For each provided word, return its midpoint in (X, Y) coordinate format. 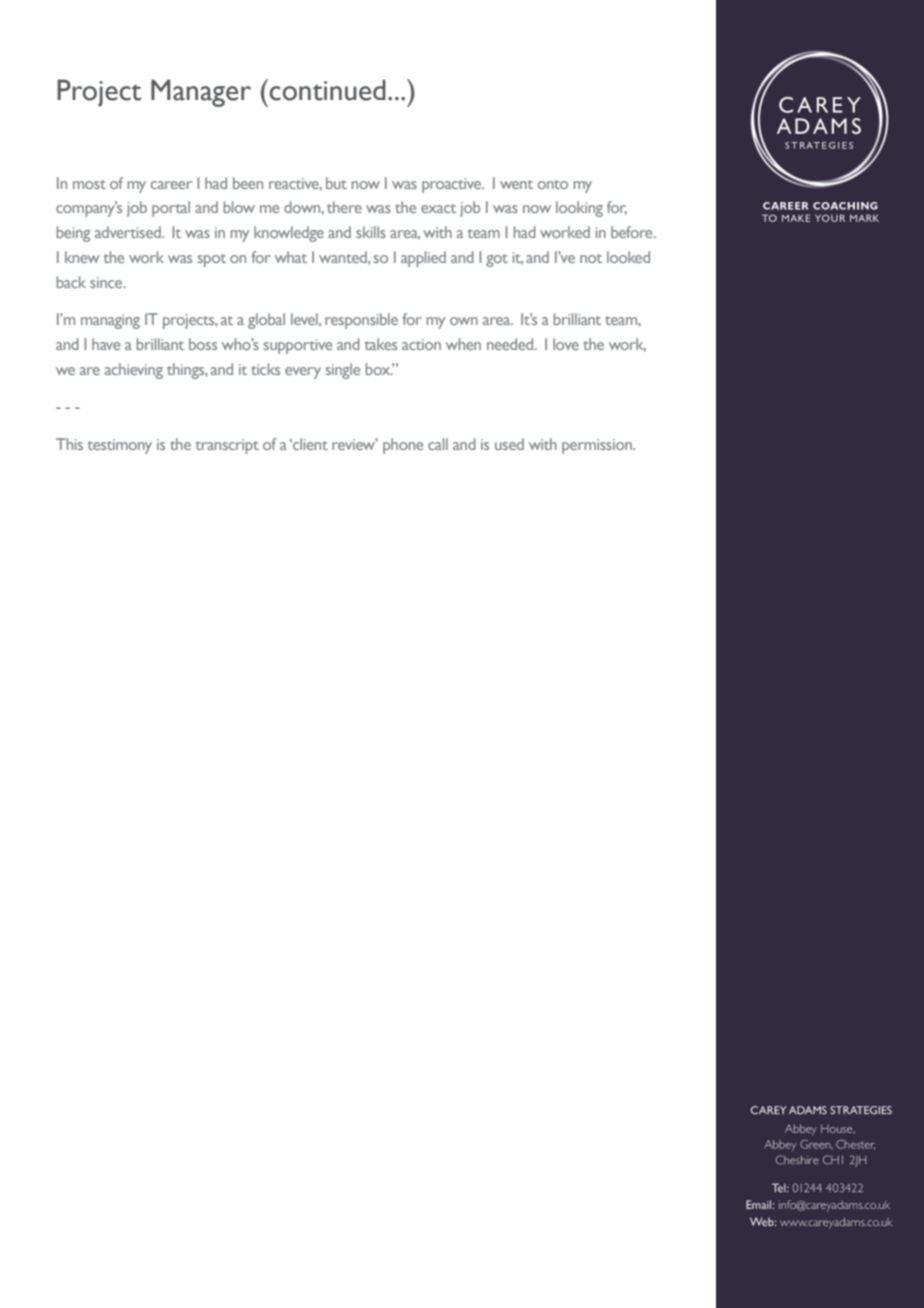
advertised (129, 232)
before (633, 232)
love (566, 344)
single (343, 371)
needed (511, 344)
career (171, 185)
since (107, 282)
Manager (201, 93)
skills (371, 232)
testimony (120, 446)
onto (553, 184)
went (516, 184)
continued (326, 90)
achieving (134, 371)
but (336, 183)
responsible (361, 321)
